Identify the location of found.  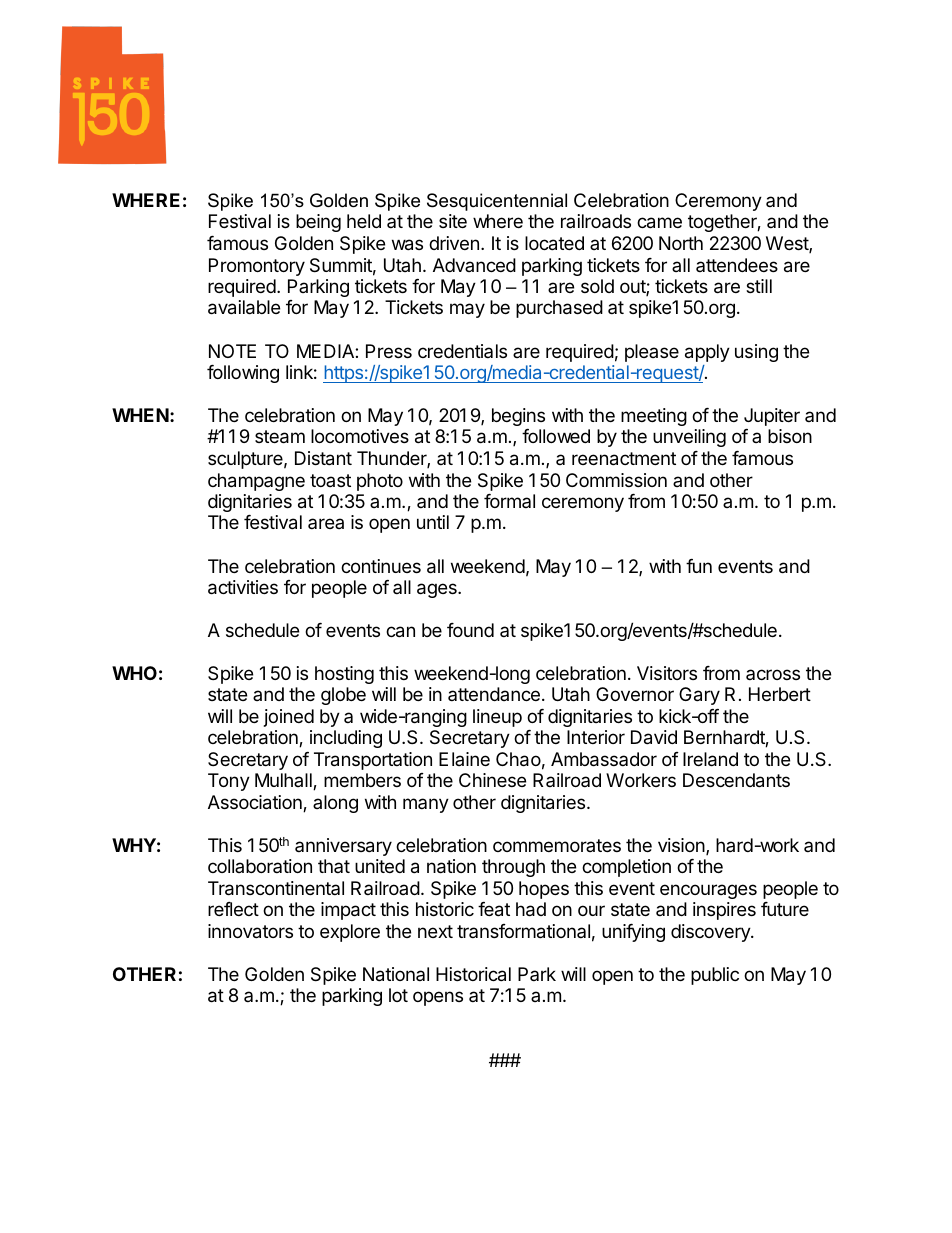
(470, 630).
